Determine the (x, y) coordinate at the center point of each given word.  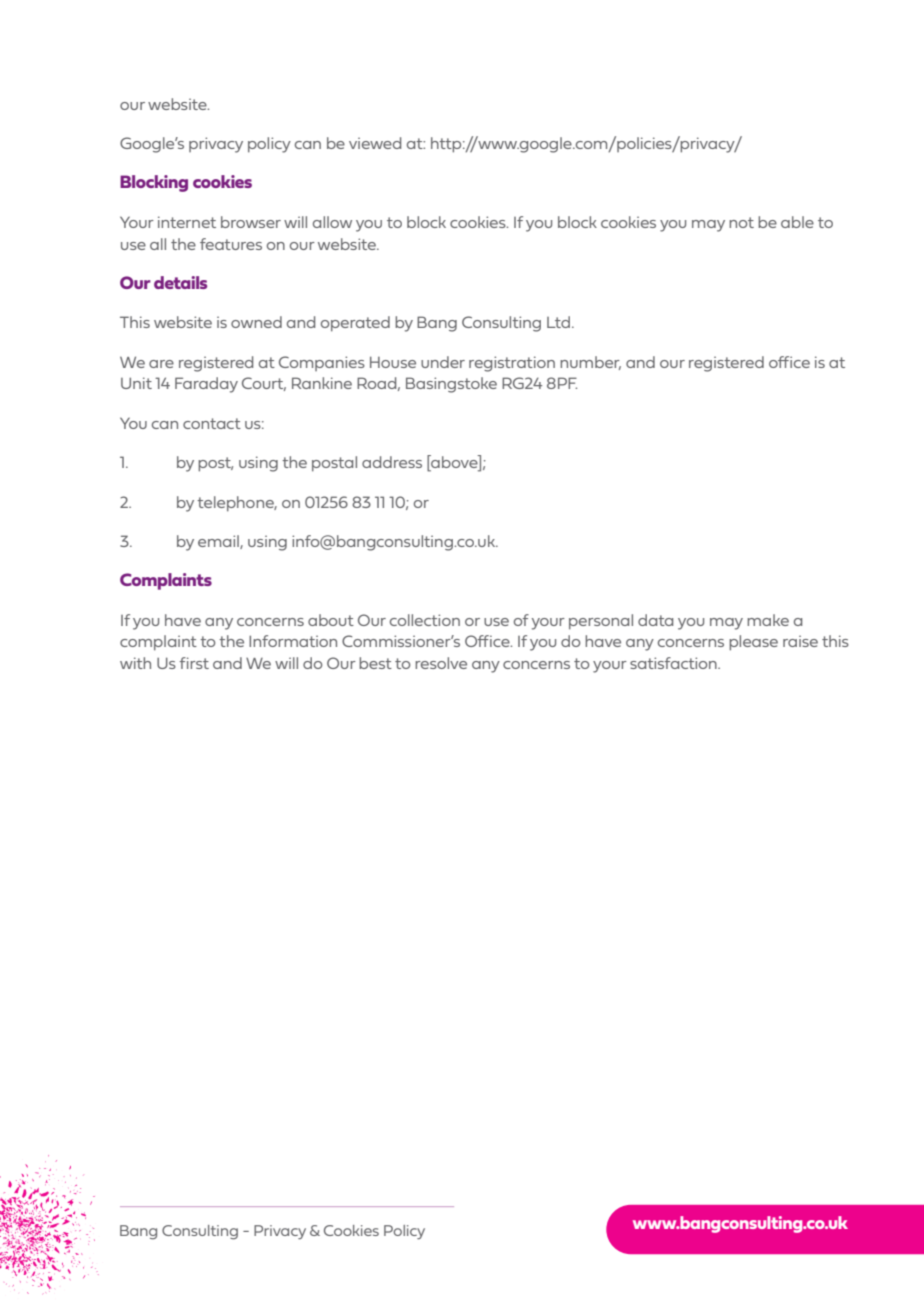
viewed (375, 143)
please (753, 643)
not (741, 222)
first (194, 663)
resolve (441, 663)
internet (187, 222)
